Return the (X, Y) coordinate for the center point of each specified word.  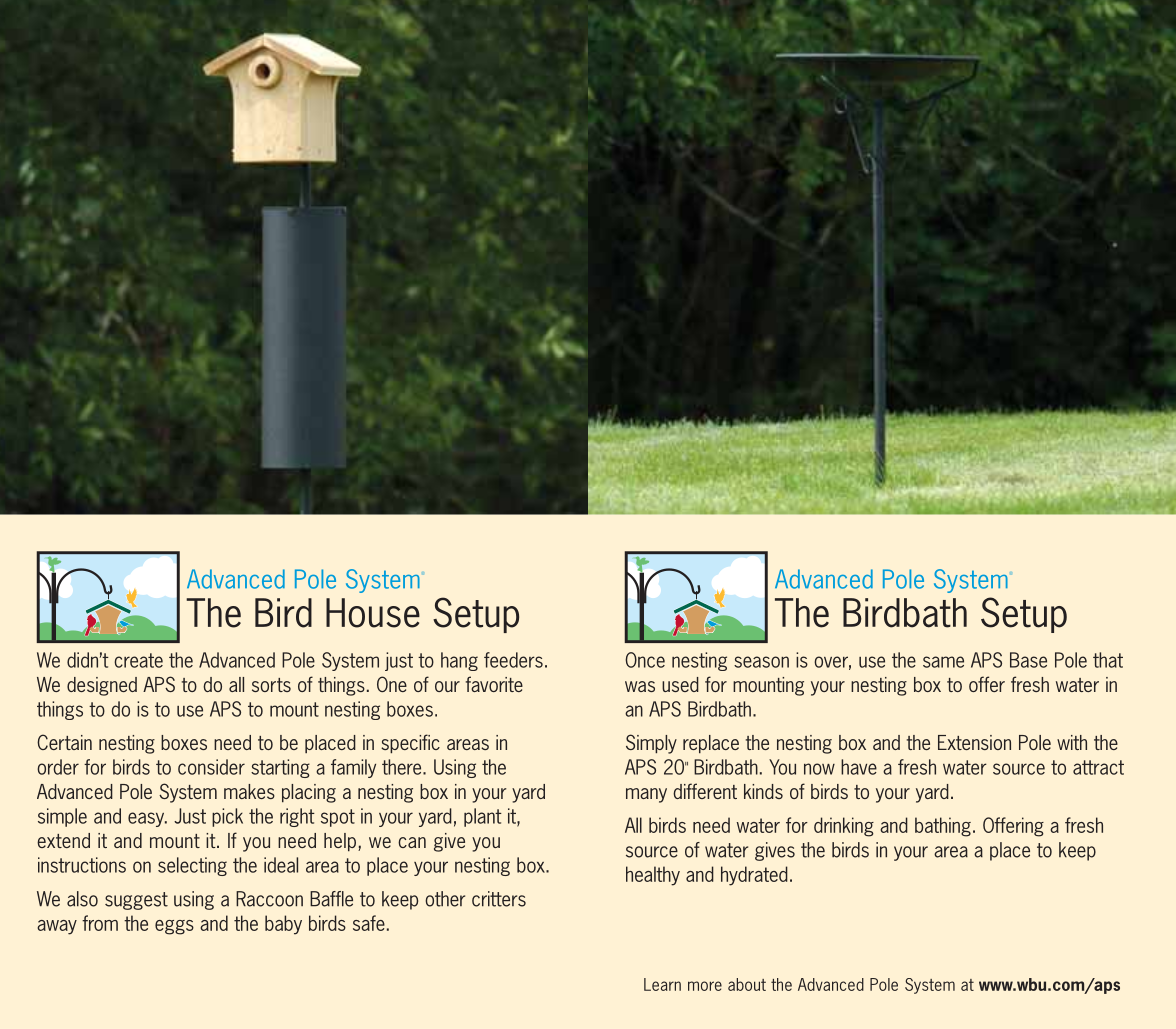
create (138, 660)
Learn (662, 984)
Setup (1024, 615)
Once (645, 660)
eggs (174, 927)
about (747, 984)
